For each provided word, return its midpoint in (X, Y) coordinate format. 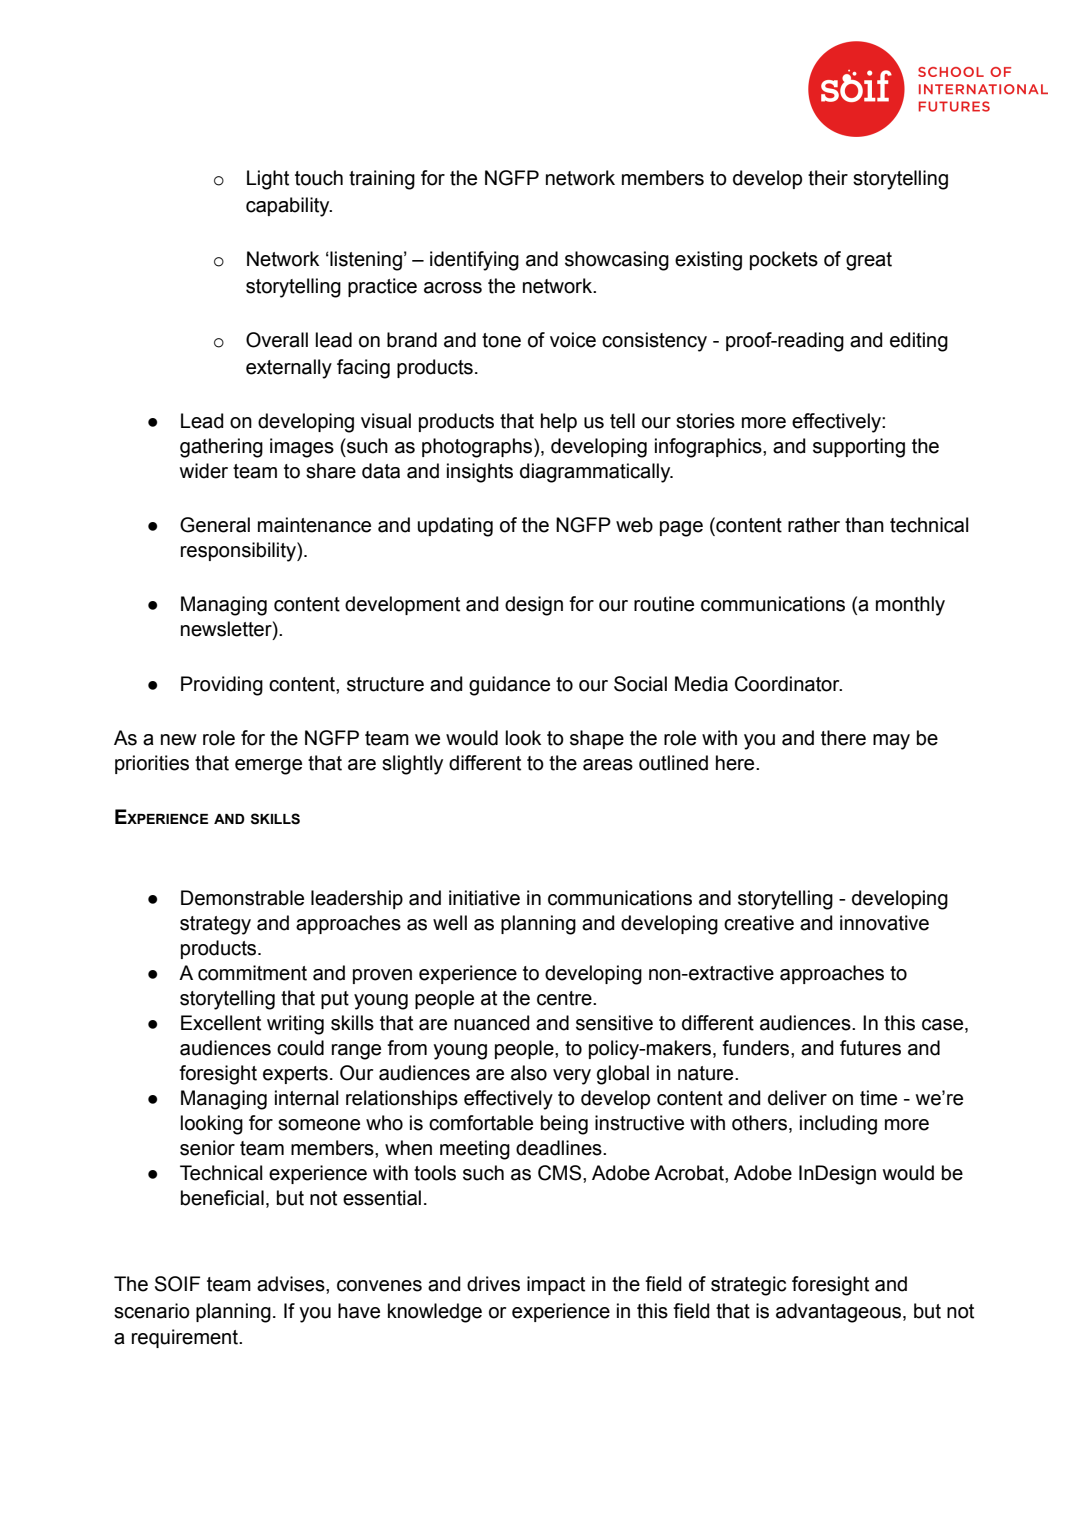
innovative (884, 923)
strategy (215, 925)
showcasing (617, 261)
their (828, 178)
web (634, 525)
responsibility (239, 552)
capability (289, 207)
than (864, 525)
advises (292, 1284)
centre (565, 998)
